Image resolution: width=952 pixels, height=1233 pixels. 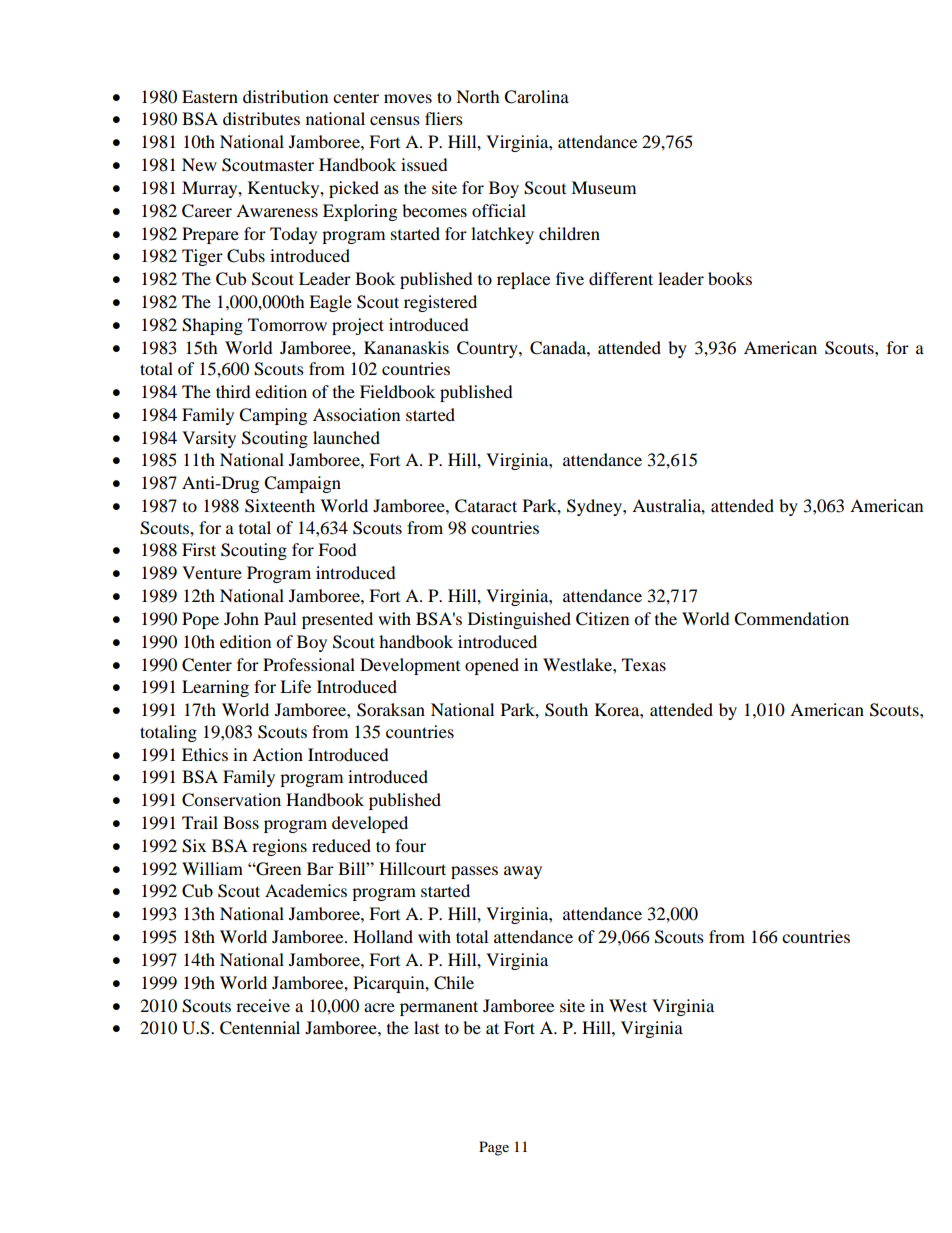 What do you see at coordinates (261, 118) in the document?
I see `distributes` at bounding box center [261, 118].
